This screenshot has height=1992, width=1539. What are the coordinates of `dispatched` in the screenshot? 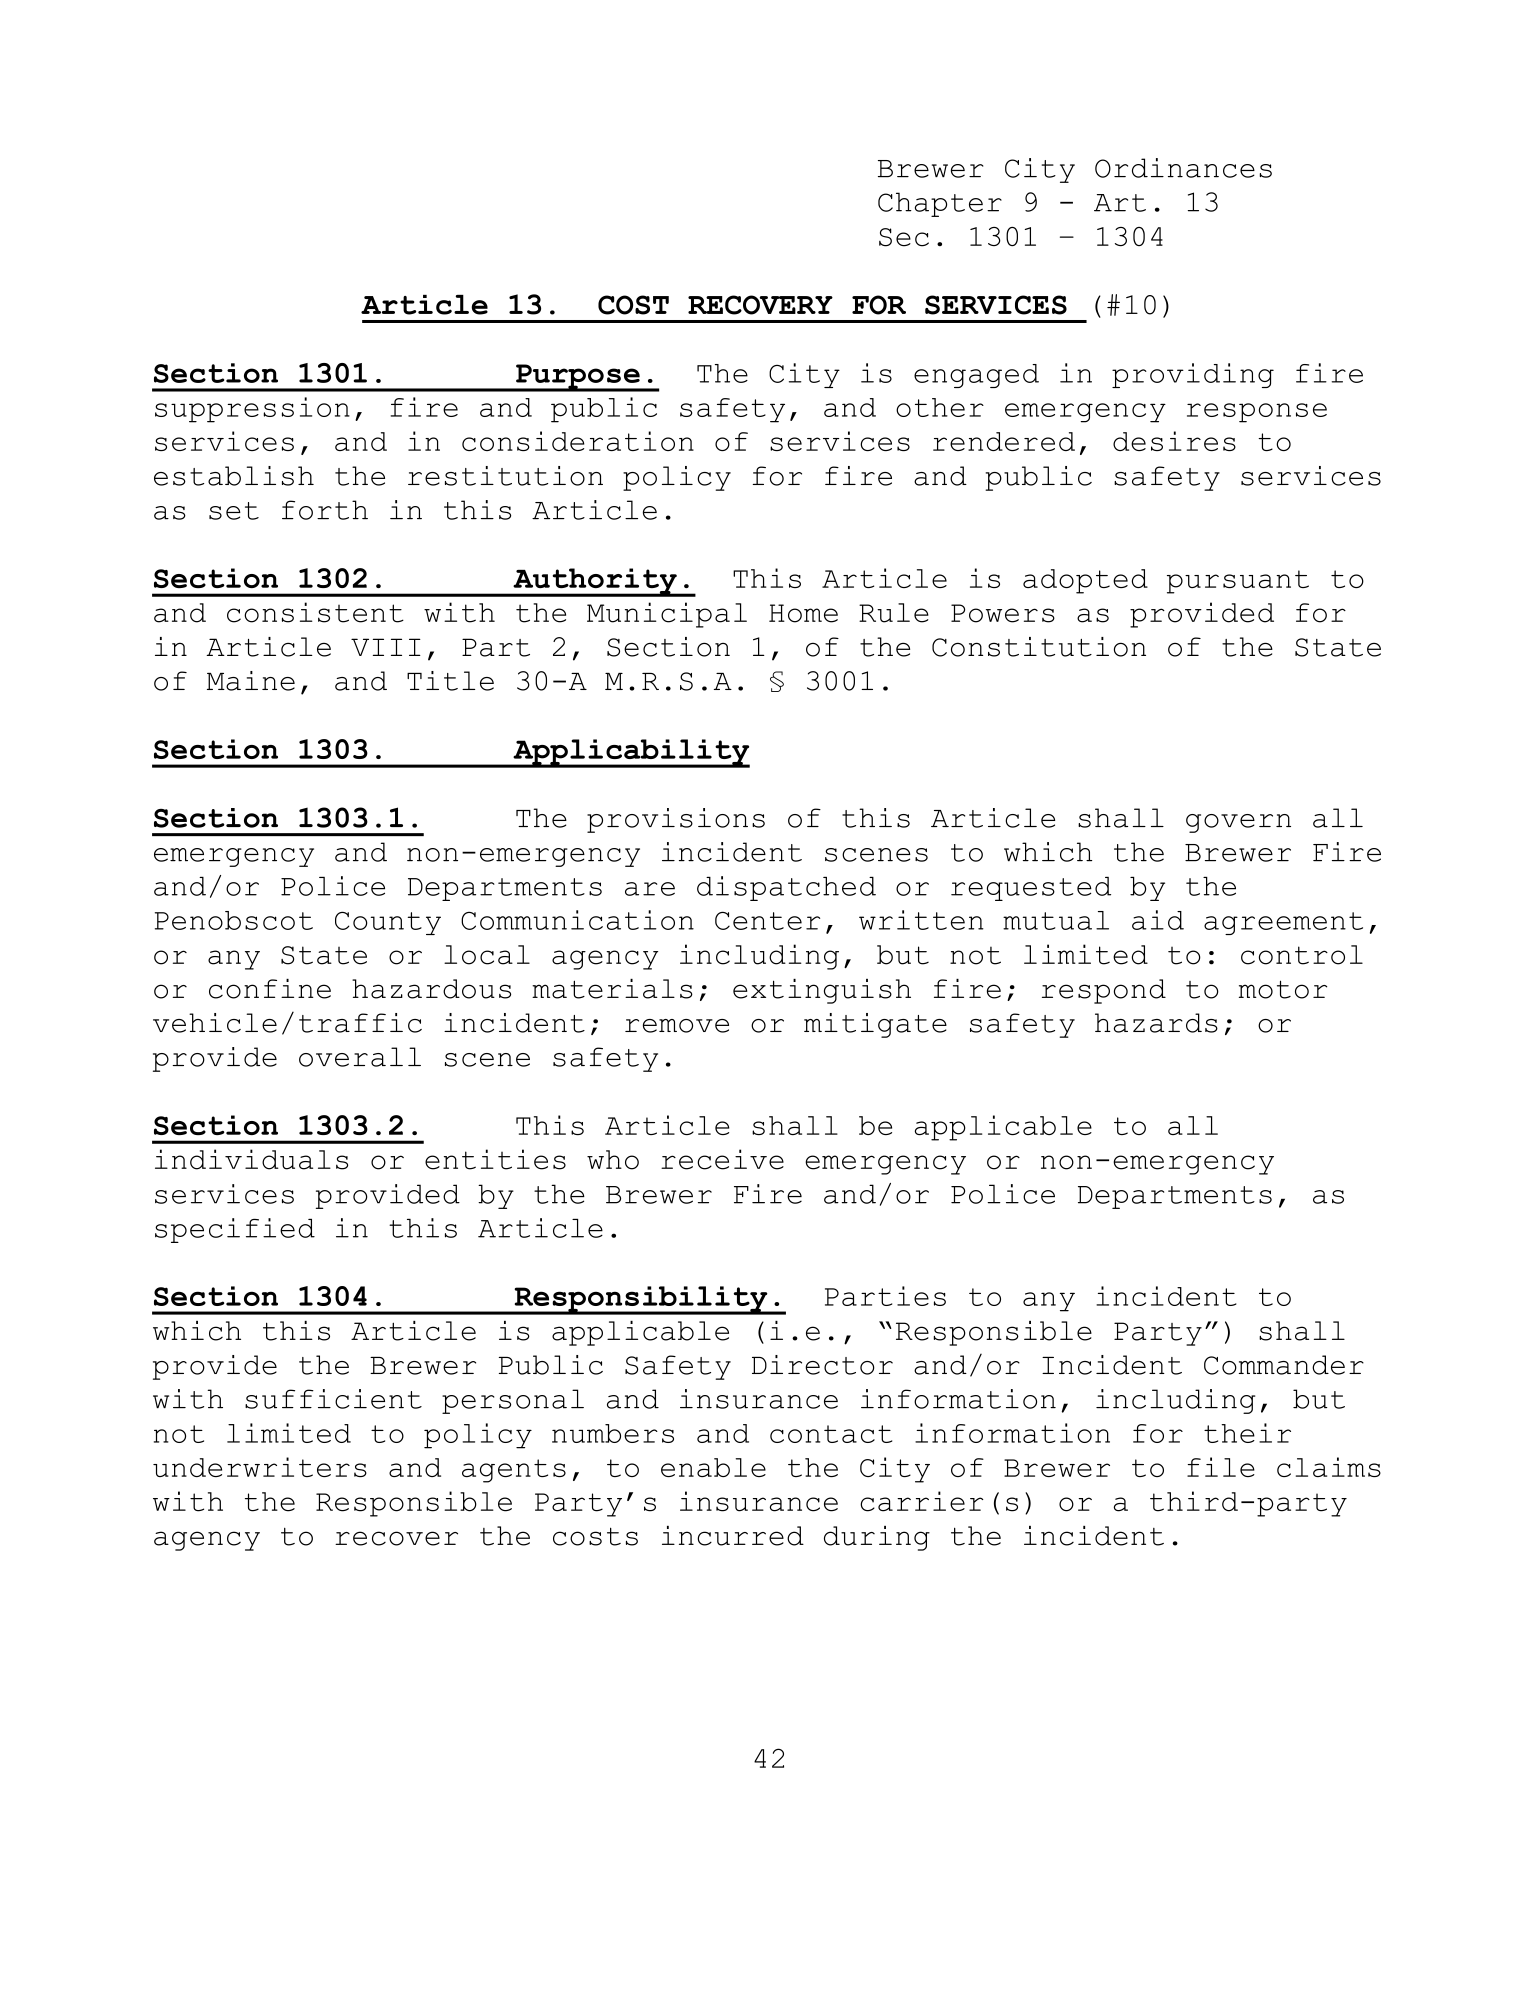 It's located at (786, 888).
